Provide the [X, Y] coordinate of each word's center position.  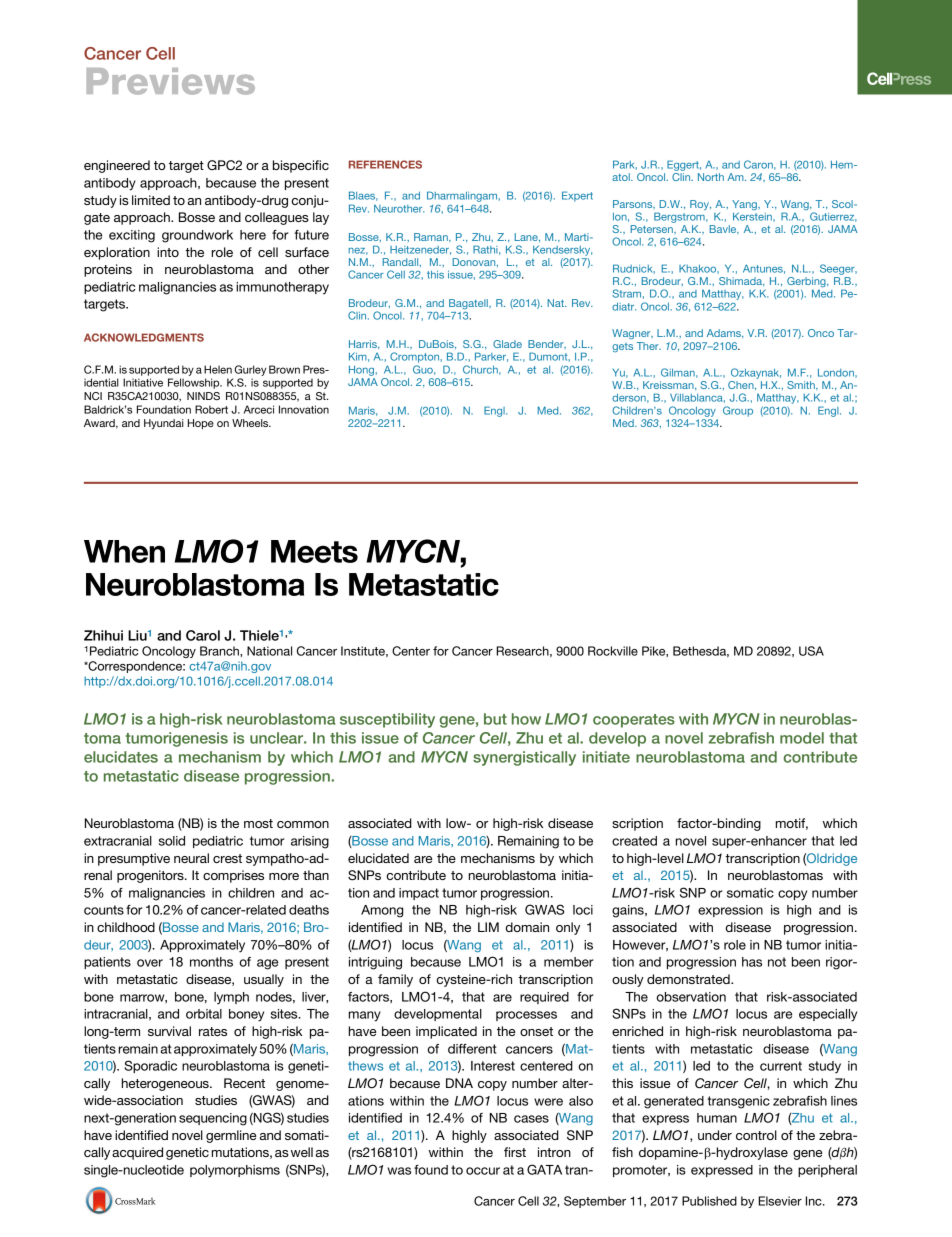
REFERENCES [385, 164]
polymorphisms [235, 1171]
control [756, 1135]
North [711, 177]
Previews [171, 81]
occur [483, 1171]
